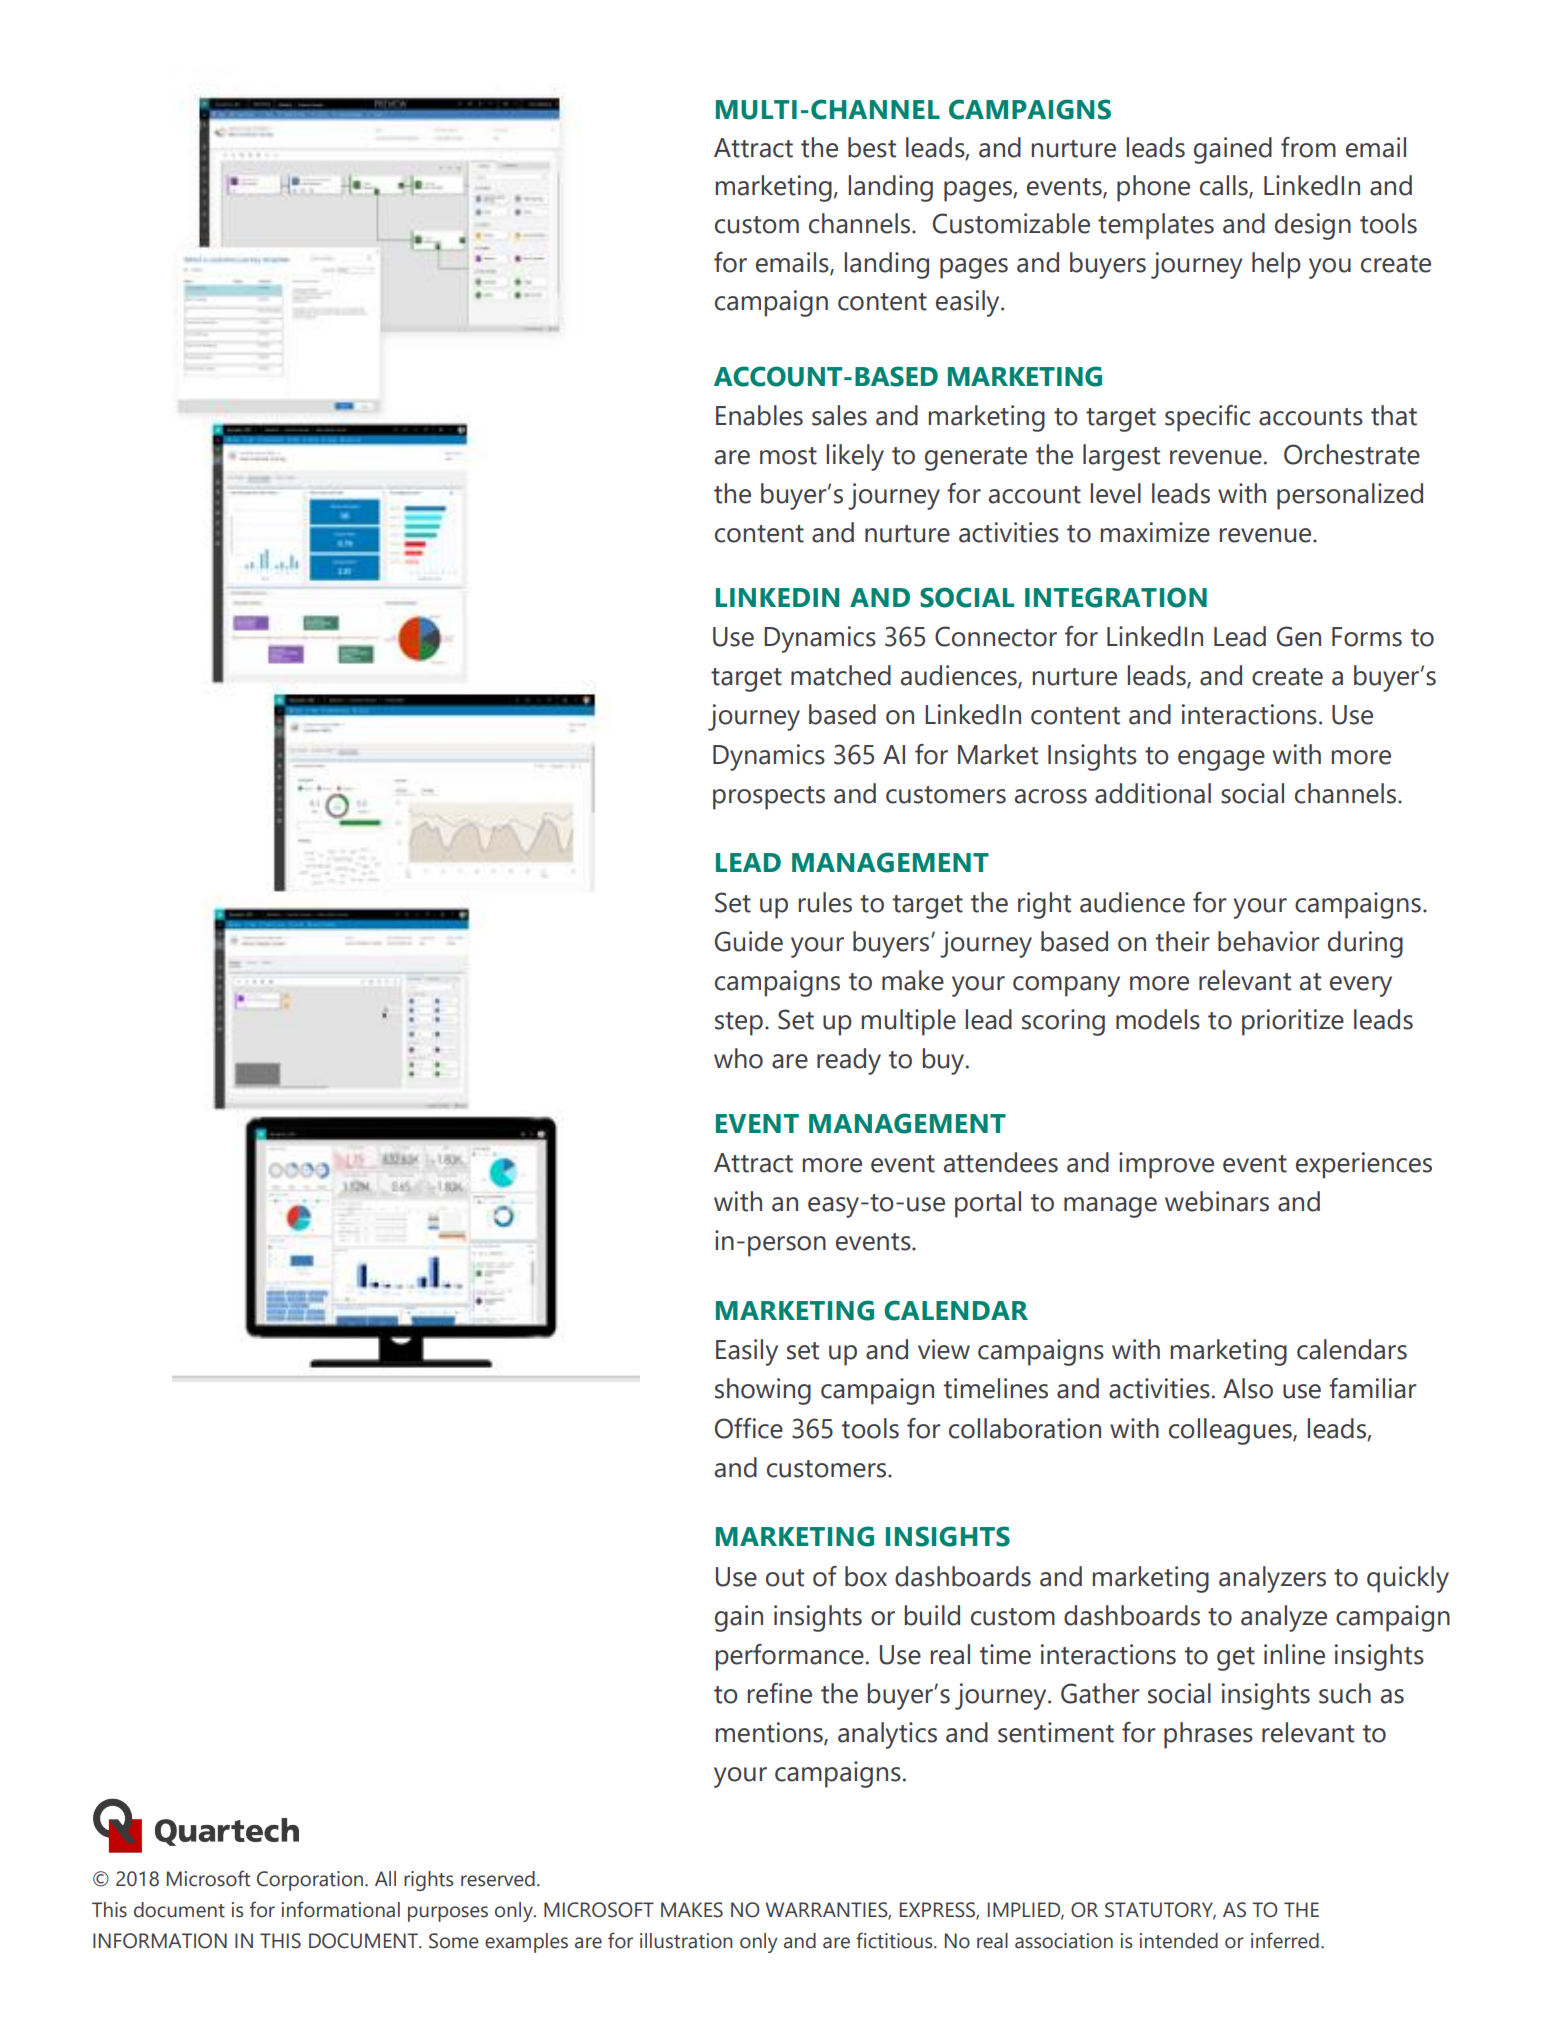 The image size is (1560, 2018). Describe the element at coordinates (738, 1058) in the screenshot. I see `who` at that location.
